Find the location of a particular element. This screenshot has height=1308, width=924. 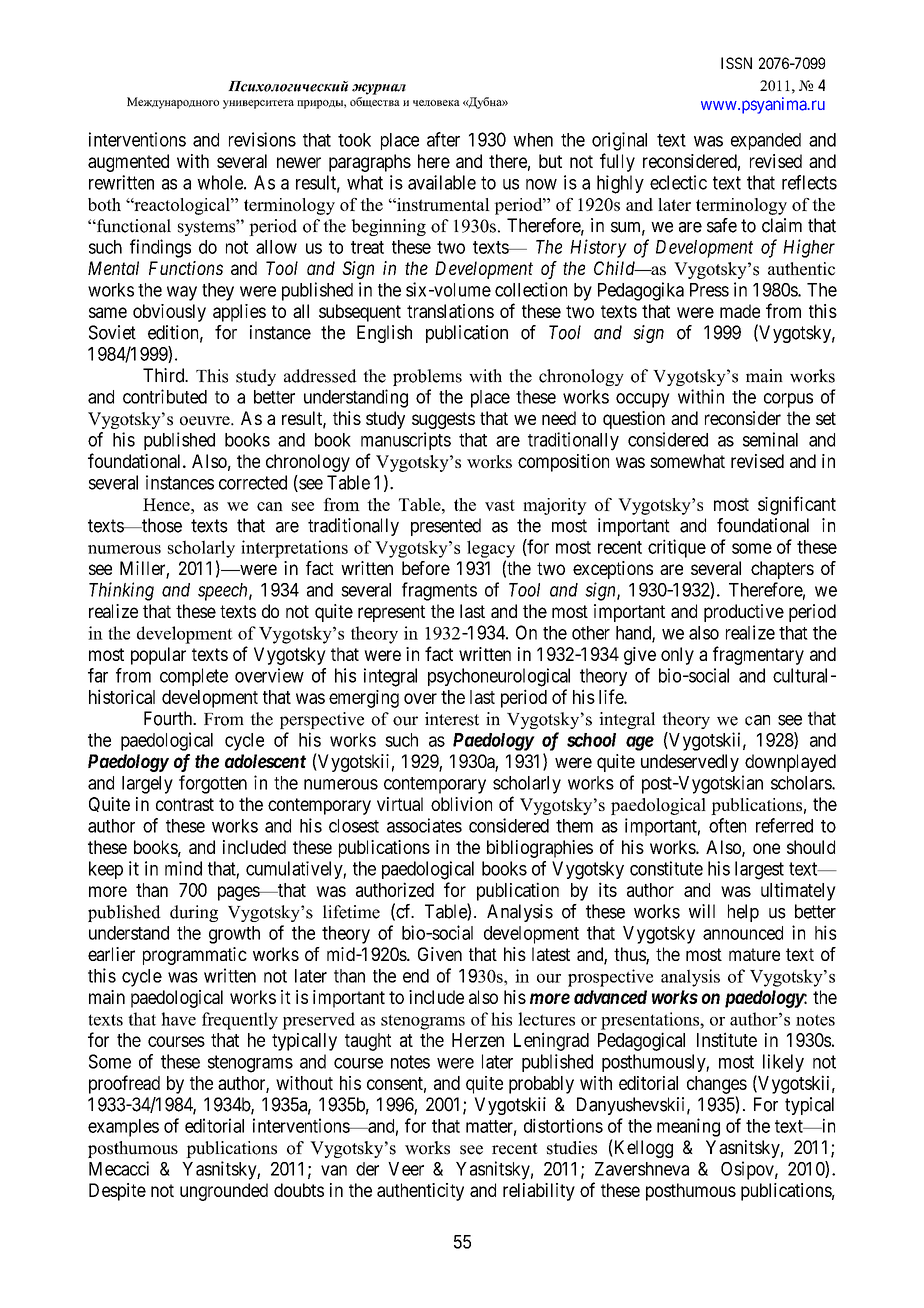

associates is located at coordinates (424, 825).
